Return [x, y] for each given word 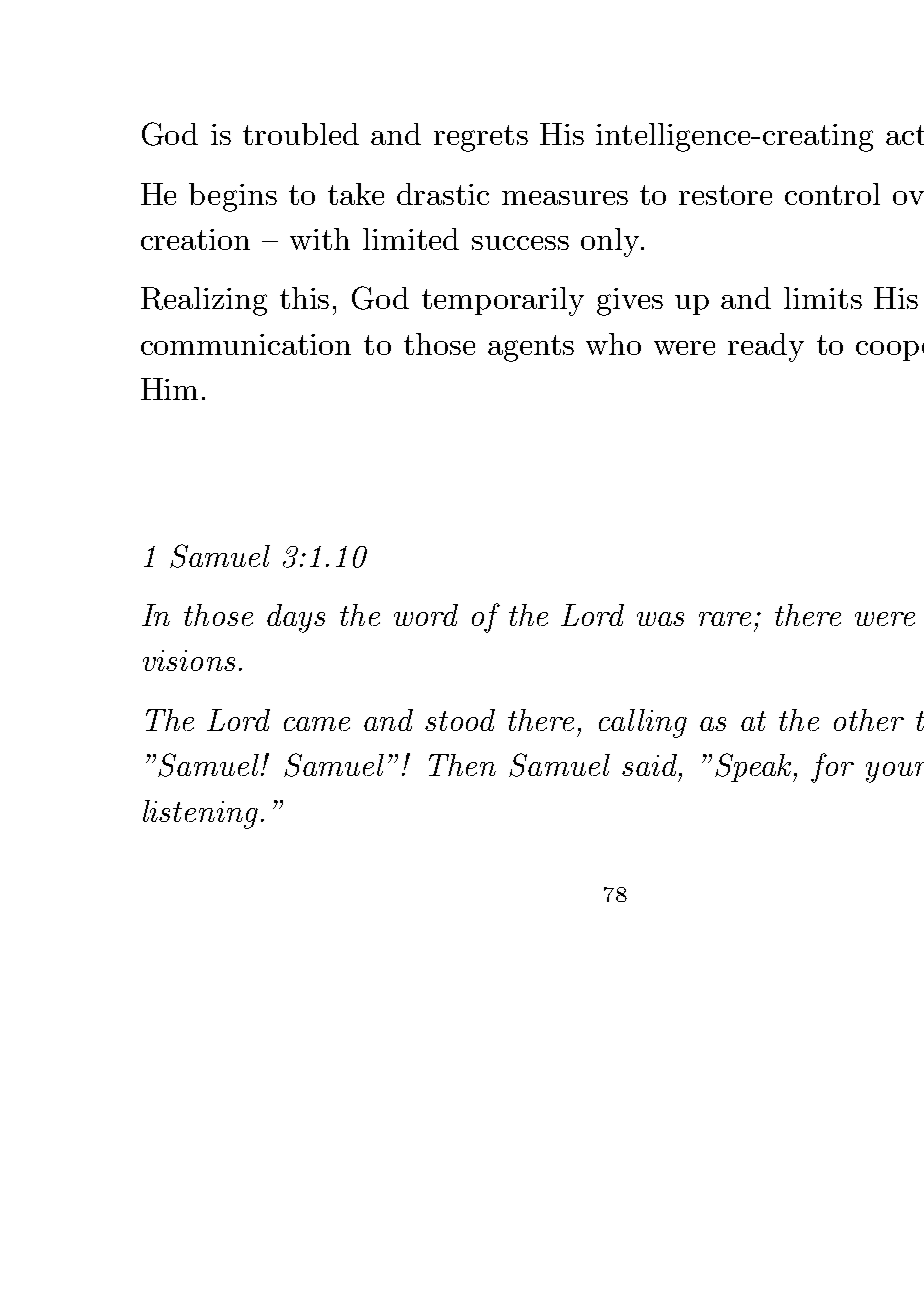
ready [766, 347]
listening [200, 814]
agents [531, 348]
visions [189, 660]
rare [725, 619]
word [426, 615]
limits [823, 298]
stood [460, 720]
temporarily [503, 301]
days [296, 618]
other [869, 720]
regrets [481, 138]
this [304, 298]
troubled [301, 134]
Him [169, 389]
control [832, 194]
